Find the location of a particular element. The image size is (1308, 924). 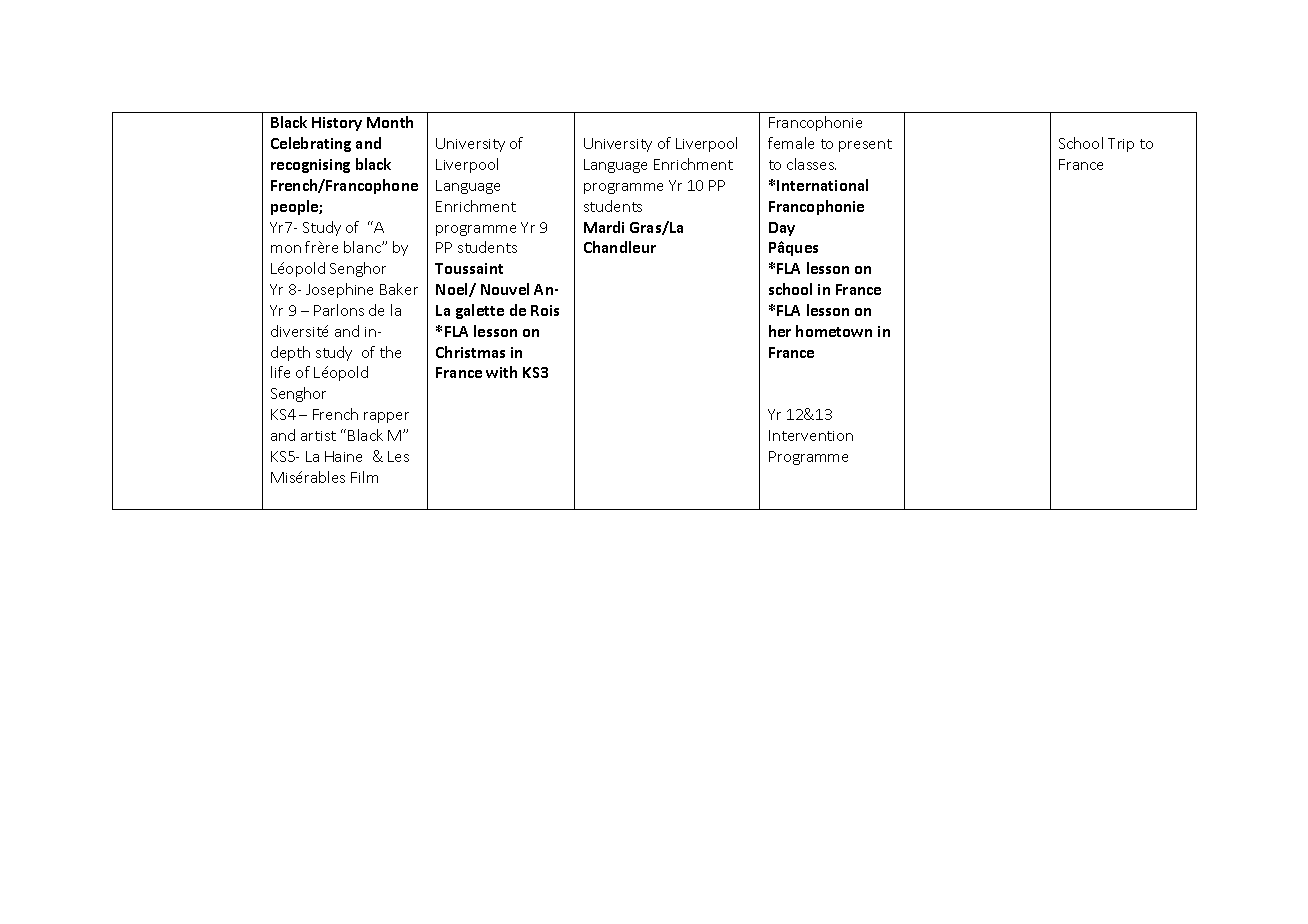

hometown is located at coordinates (834, 331).
